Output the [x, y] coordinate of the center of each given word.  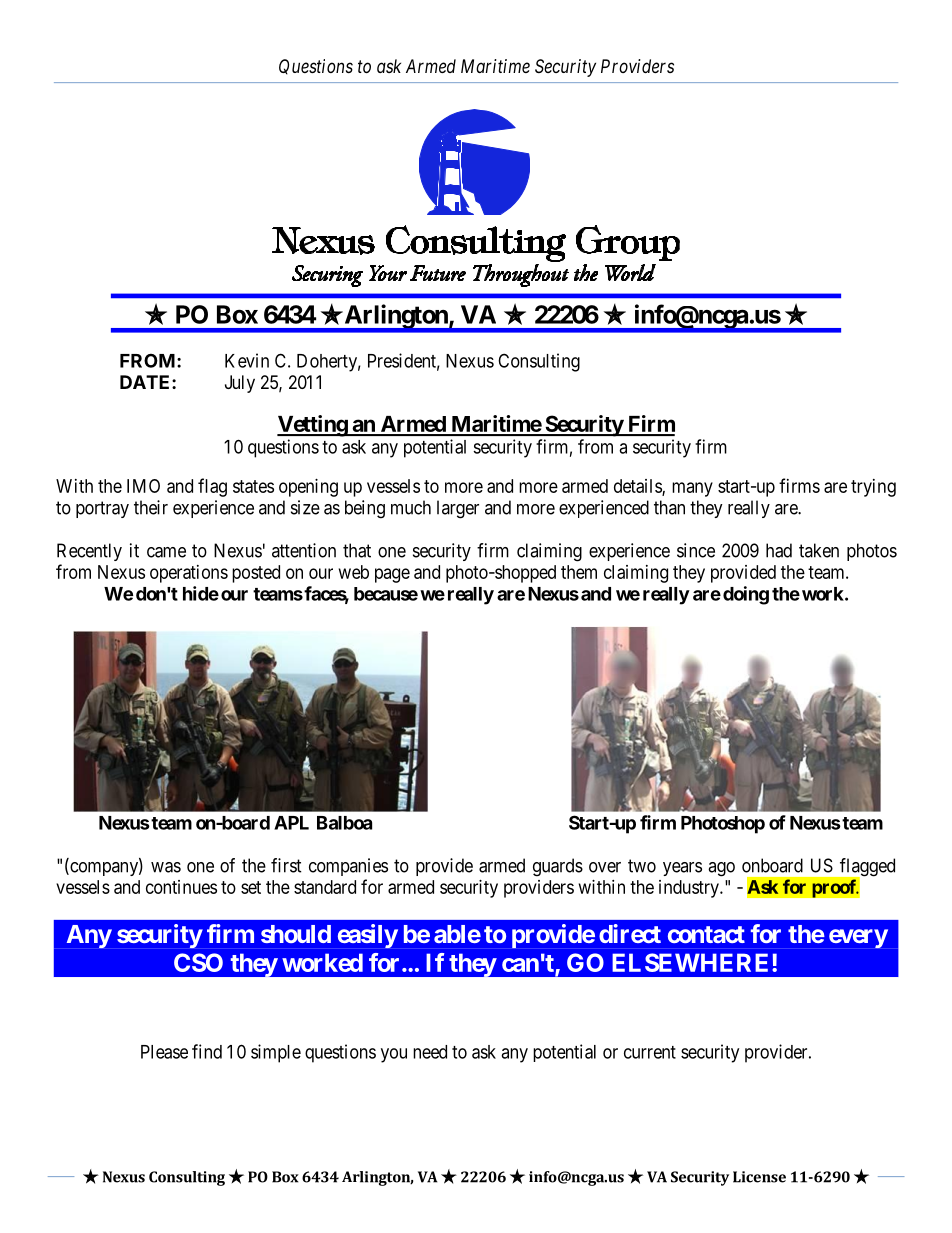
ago [721, 869]
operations [189, 574]
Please [164, 1052]
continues [181, 887]
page [392, 575]
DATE [146, 382]
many [692, 489]
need [430, 1052]
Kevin [247, 360]
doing [746, 595]
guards [558, 867]
